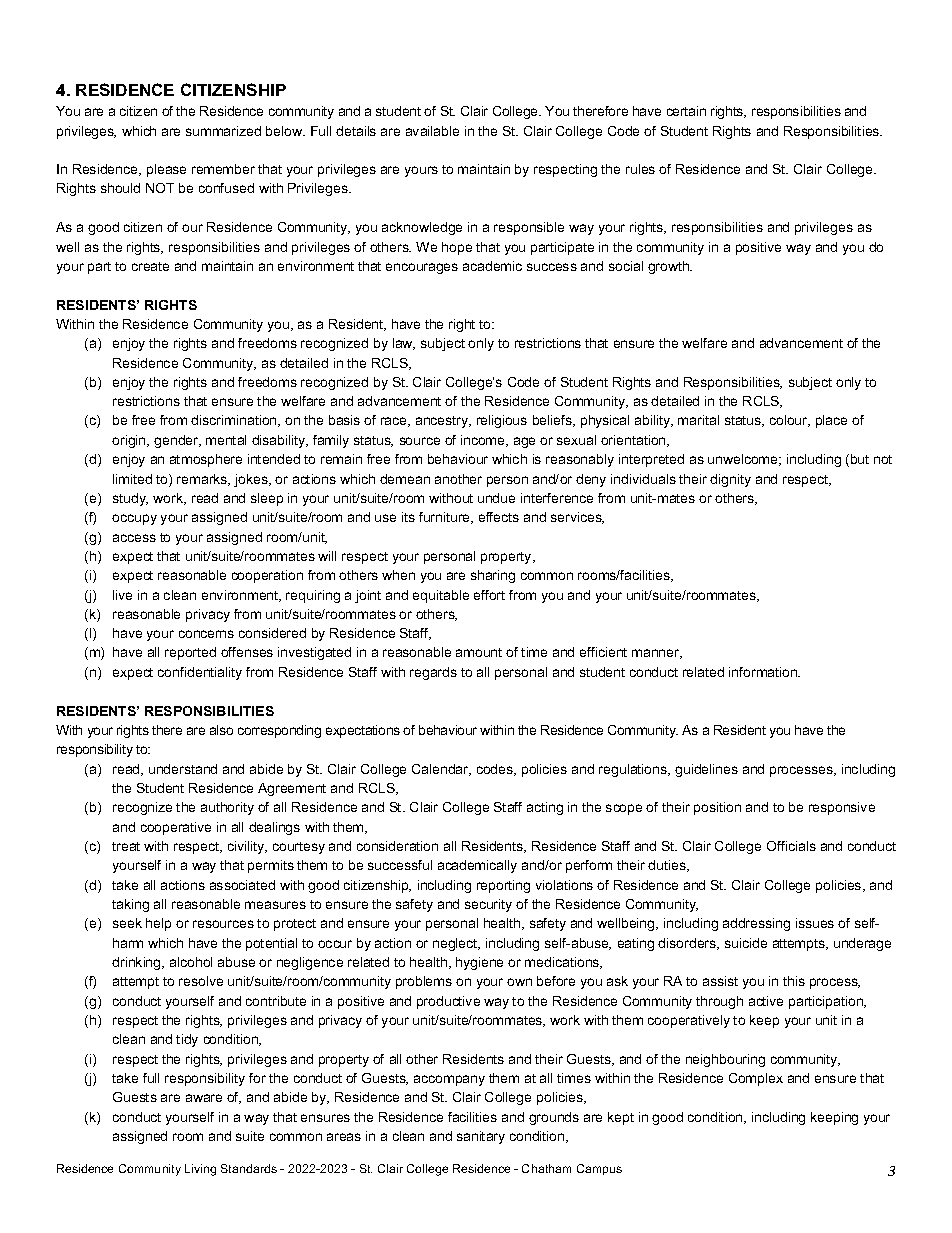  Describe the element at coordinates (200, 1170) in the screenshot. I see `Living` at that location.
